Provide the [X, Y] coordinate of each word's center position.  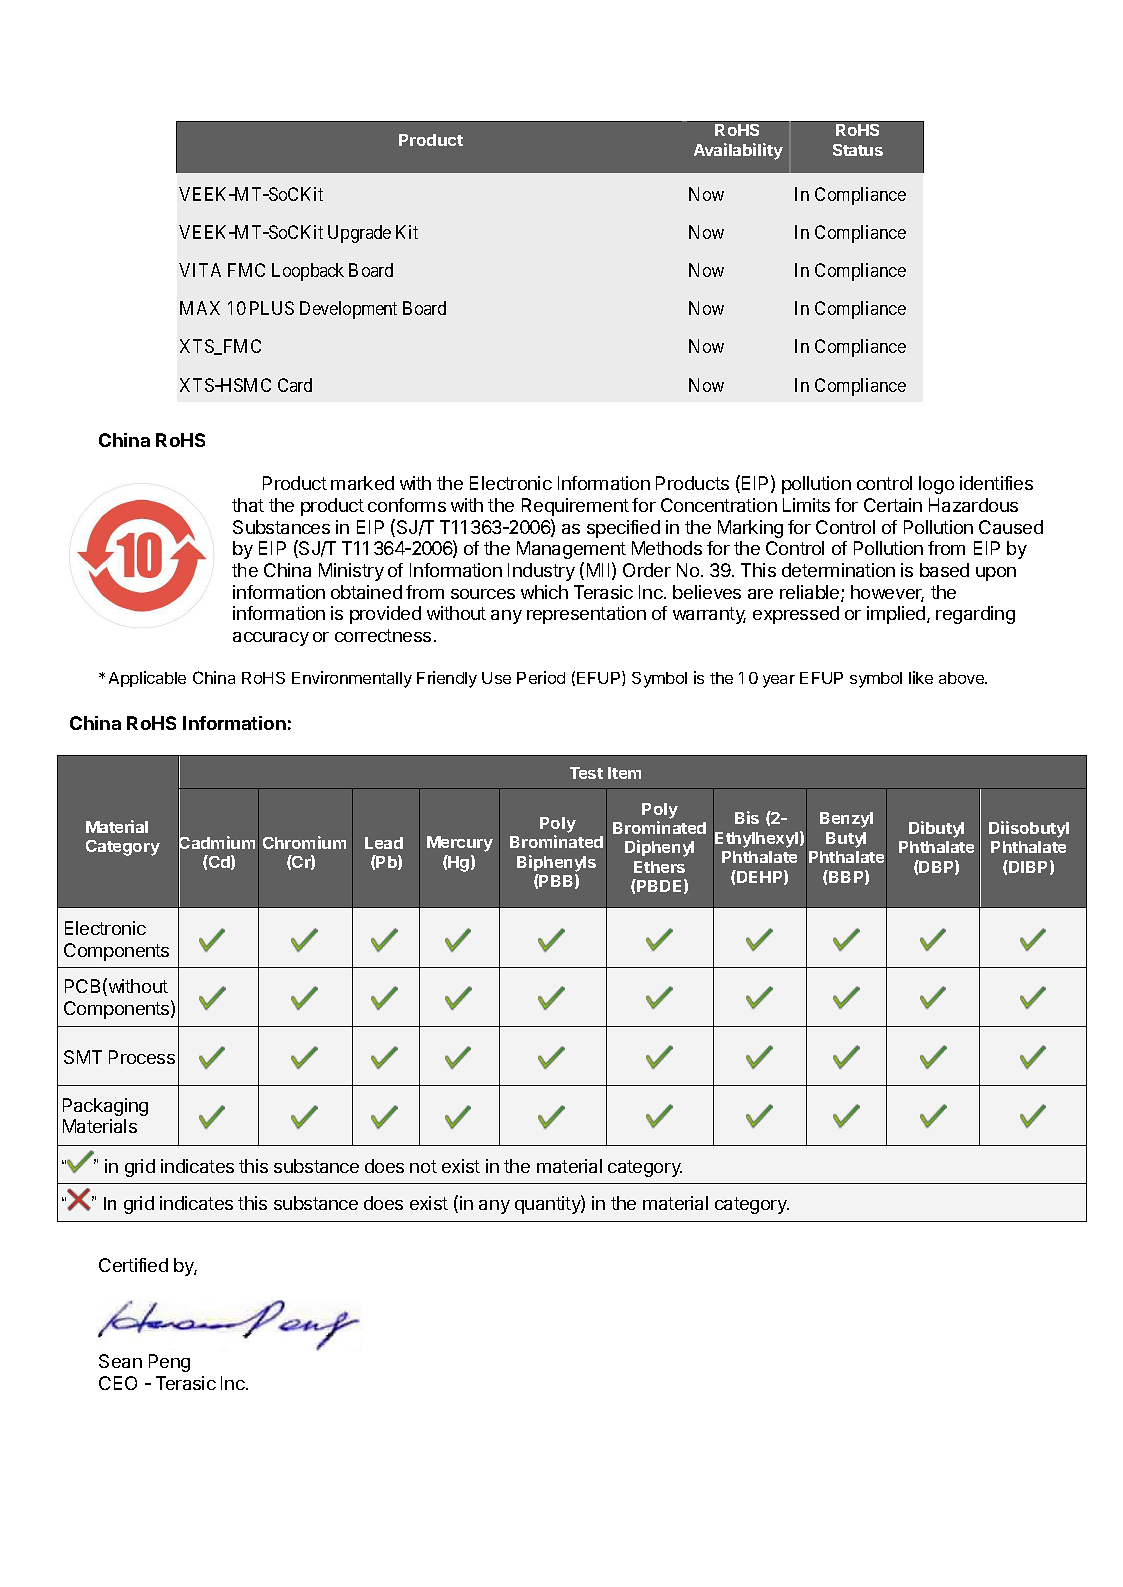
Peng [169, 1363]
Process [142, 1057]
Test [586, 773]
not [423, 1166]
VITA [200, 270]
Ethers [659, 867]
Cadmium [216, 843]
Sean [120, 1361]
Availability [738, 151]
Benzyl [846, 820]
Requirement [575, 507]
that [248, 505]
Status [858, 150]
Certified [133, 1265]
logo [936, 485]
